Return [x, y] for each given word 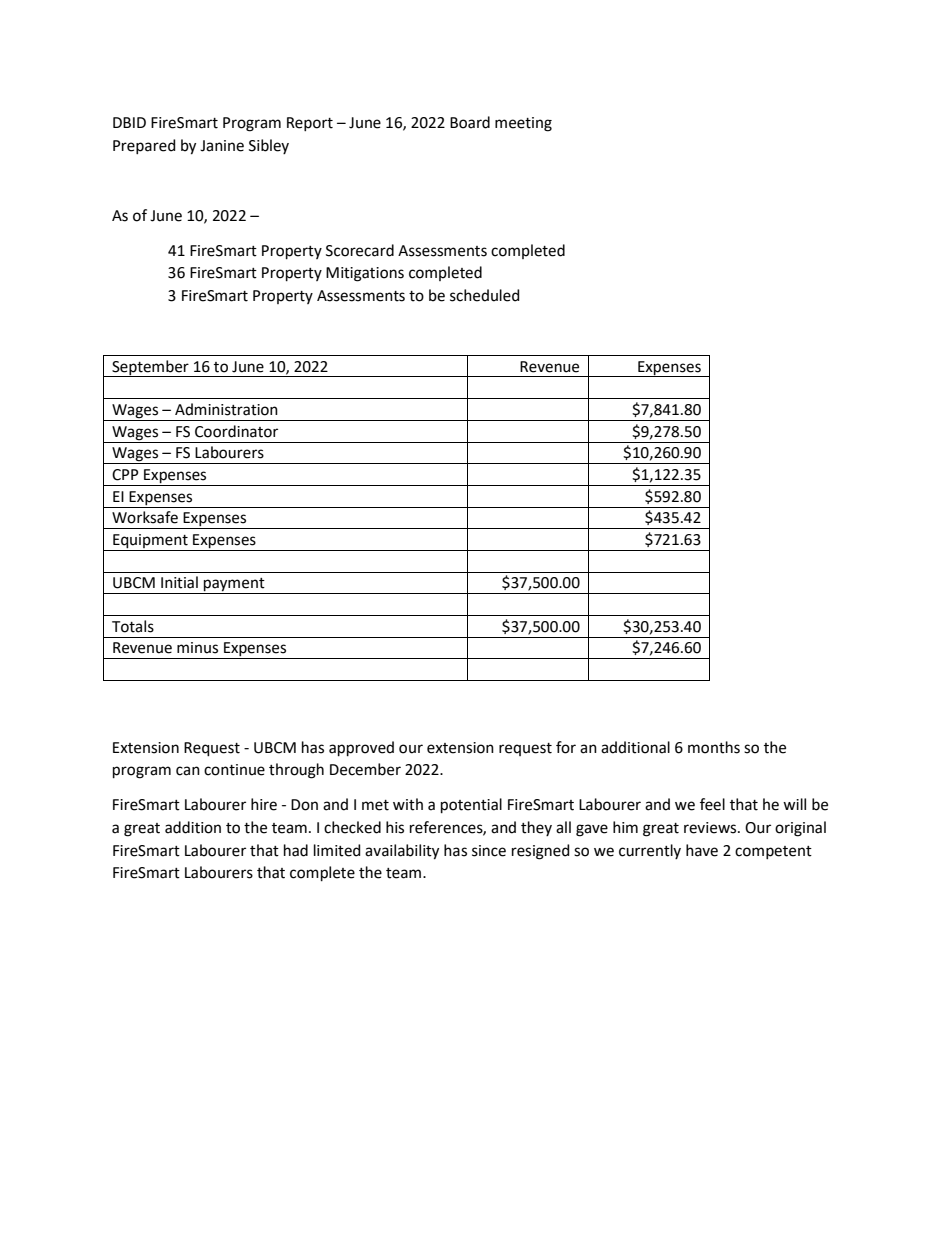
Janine [222, 146]
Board [470, 122]
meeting [523, 124]
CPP [125, 475]
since [489, 851]
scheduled [485, 295]
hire [264, 804]
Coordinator [236, 431]
